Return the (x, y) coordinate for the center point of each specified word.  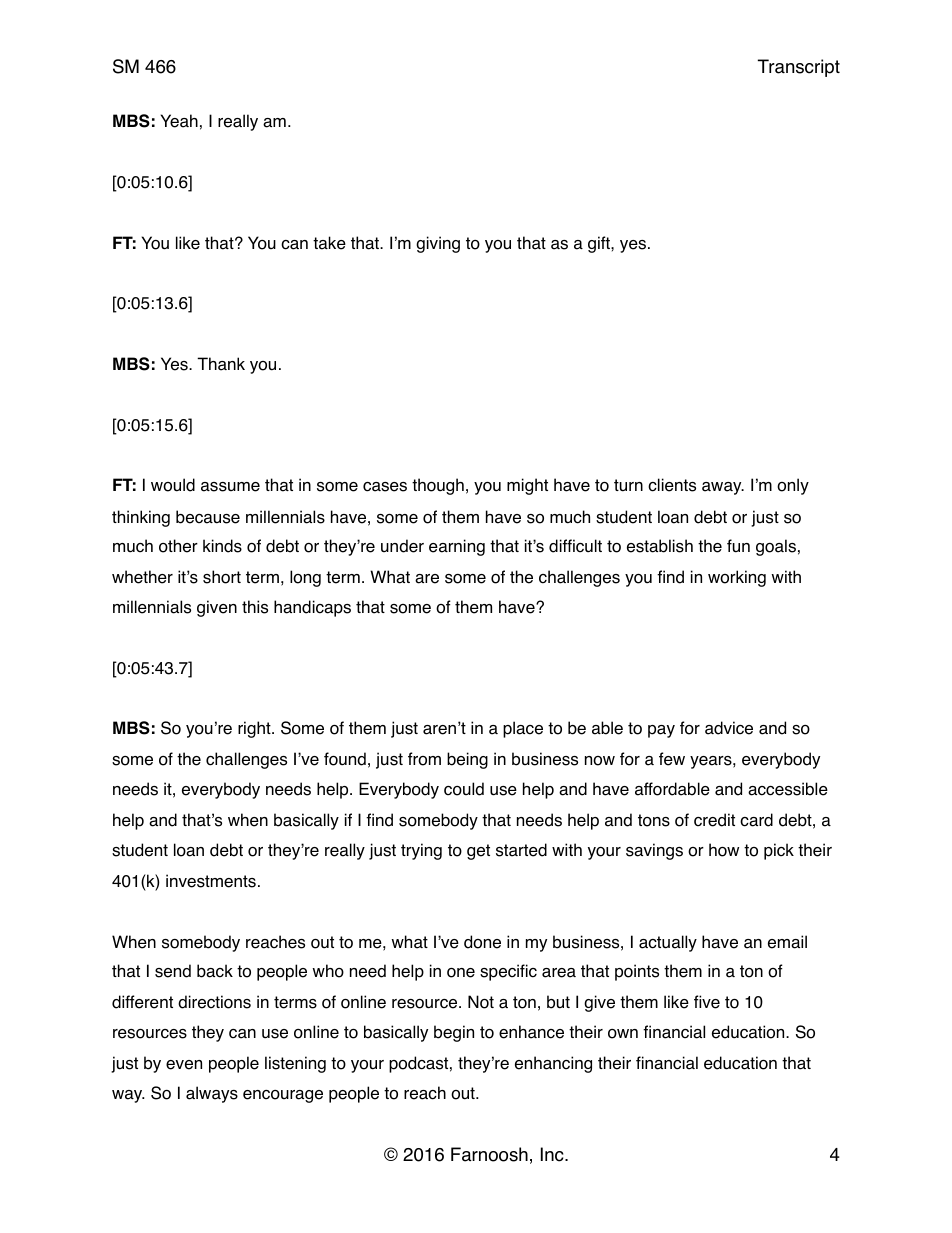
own (623, 1034)
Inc (553, 1154)
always (212, 1094)
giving (438, 244)
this (255, 607)
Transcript (799, 68)
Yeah (179, 121)
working (737, 578)
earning (457, 547)
